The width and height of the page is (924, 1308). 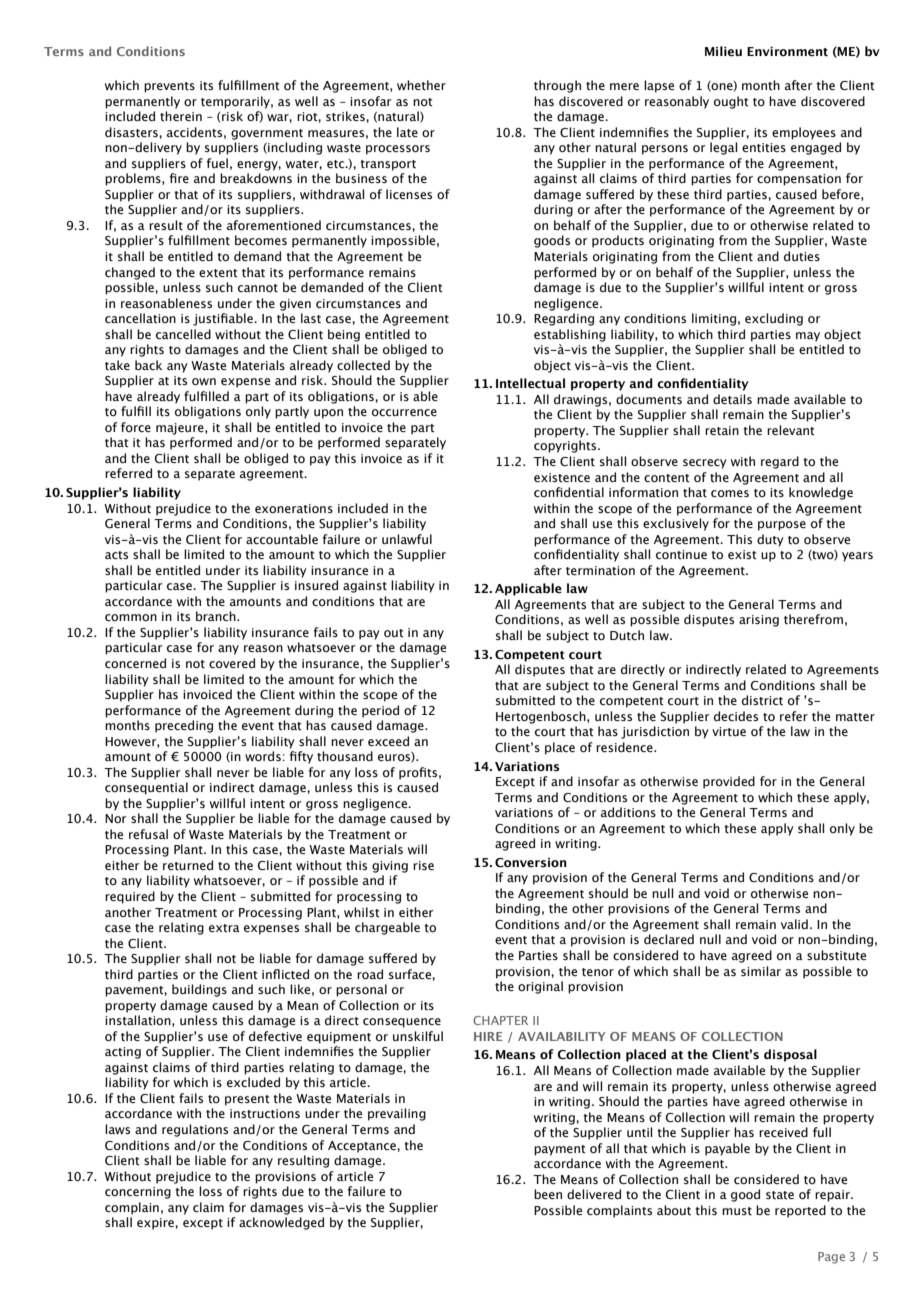 I want to click on whether, so click(x=421, y=85).
